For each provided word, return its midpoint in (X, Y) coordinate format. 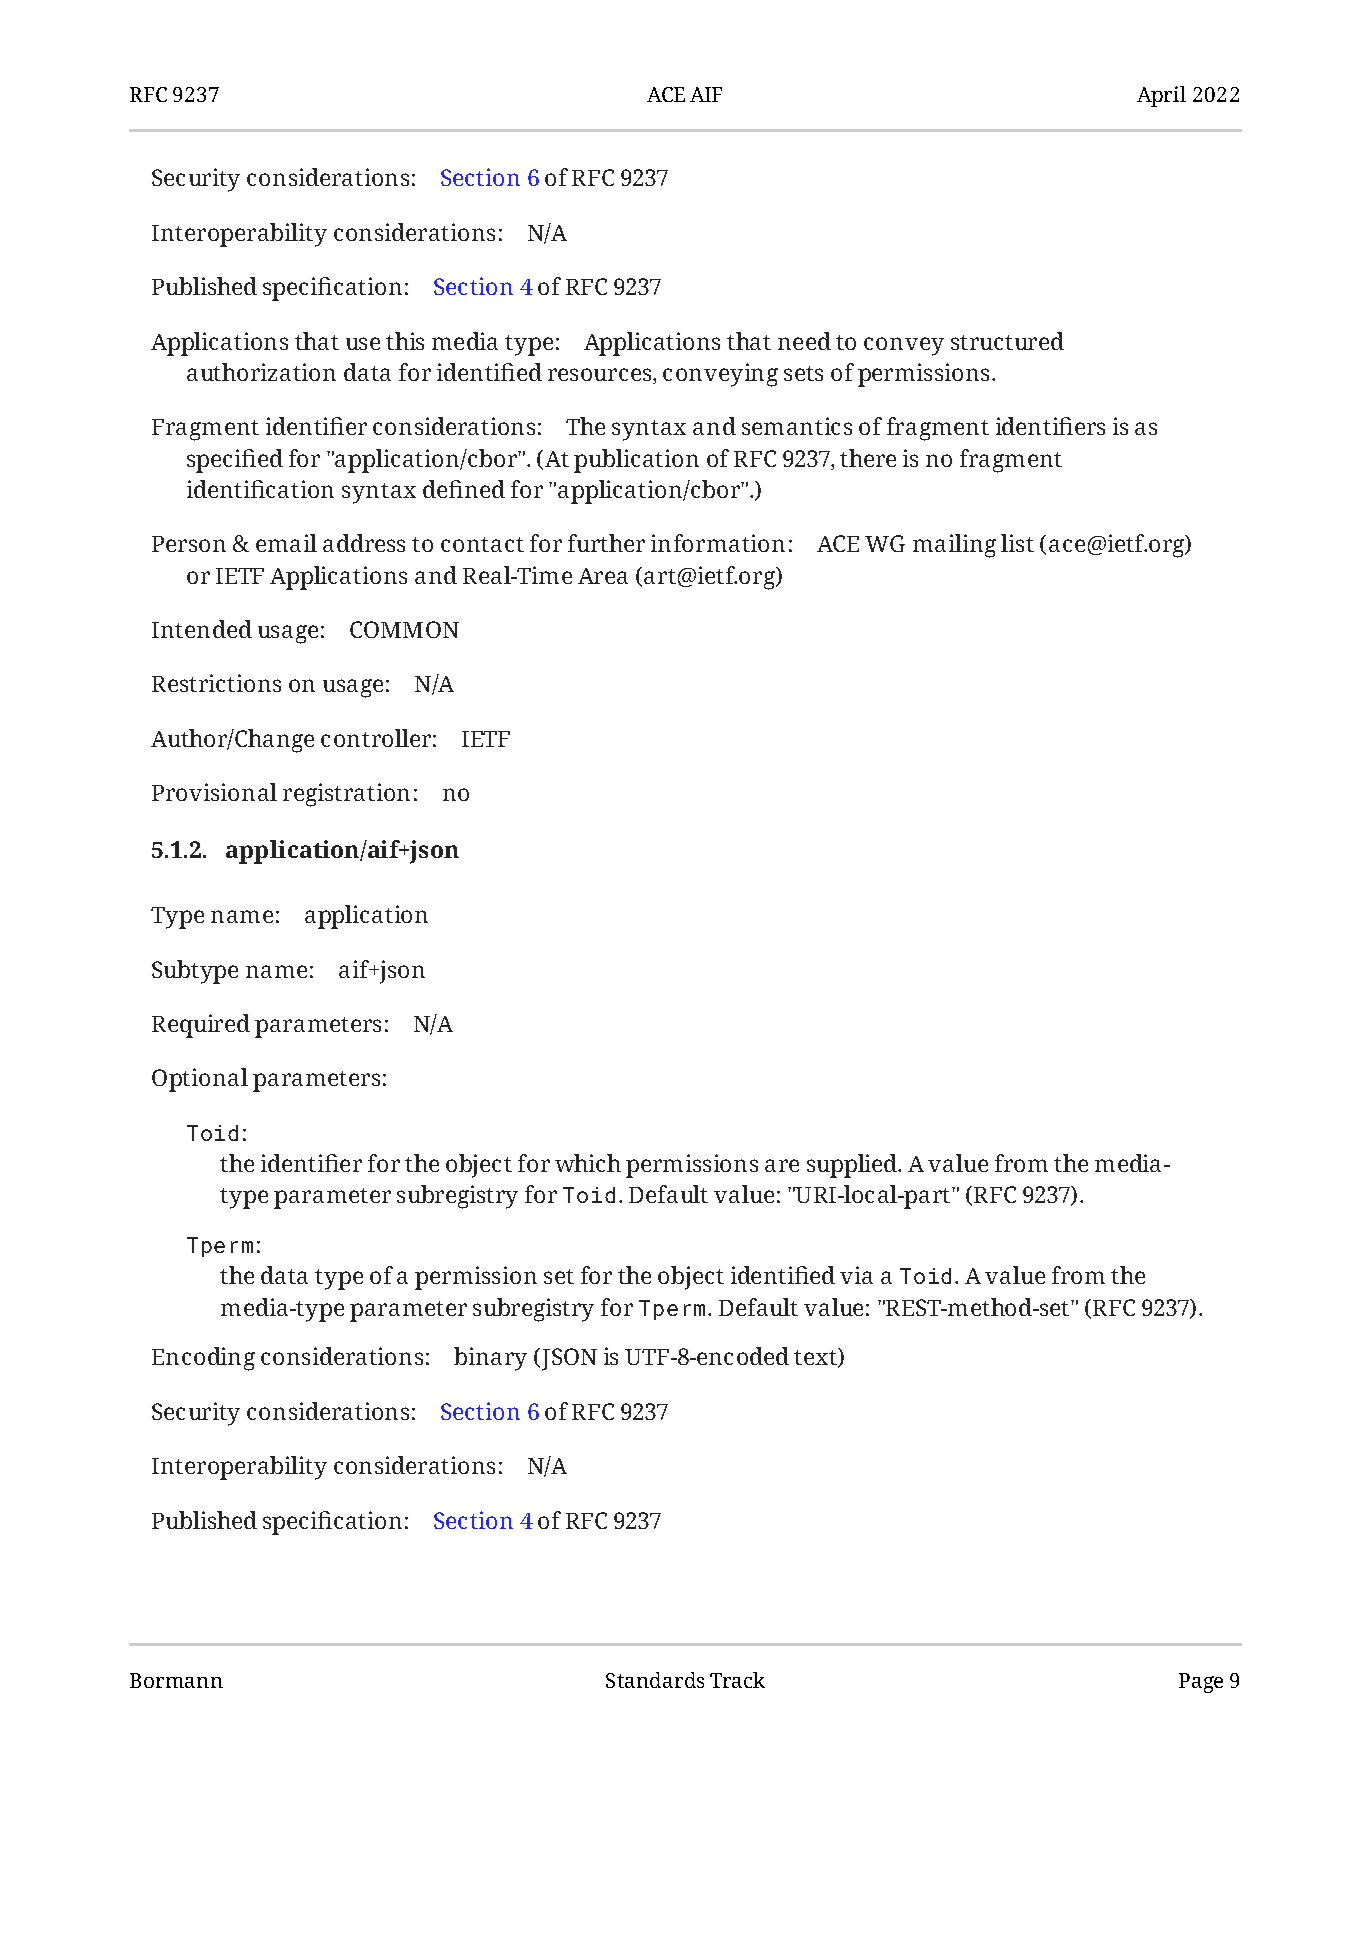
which (588, 1163)
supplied (853, 1166)
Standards (655, 1680)
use (363, 343)
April (1161, 96)
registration (346, 795)
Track (737, 1680)
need (804, 341)
